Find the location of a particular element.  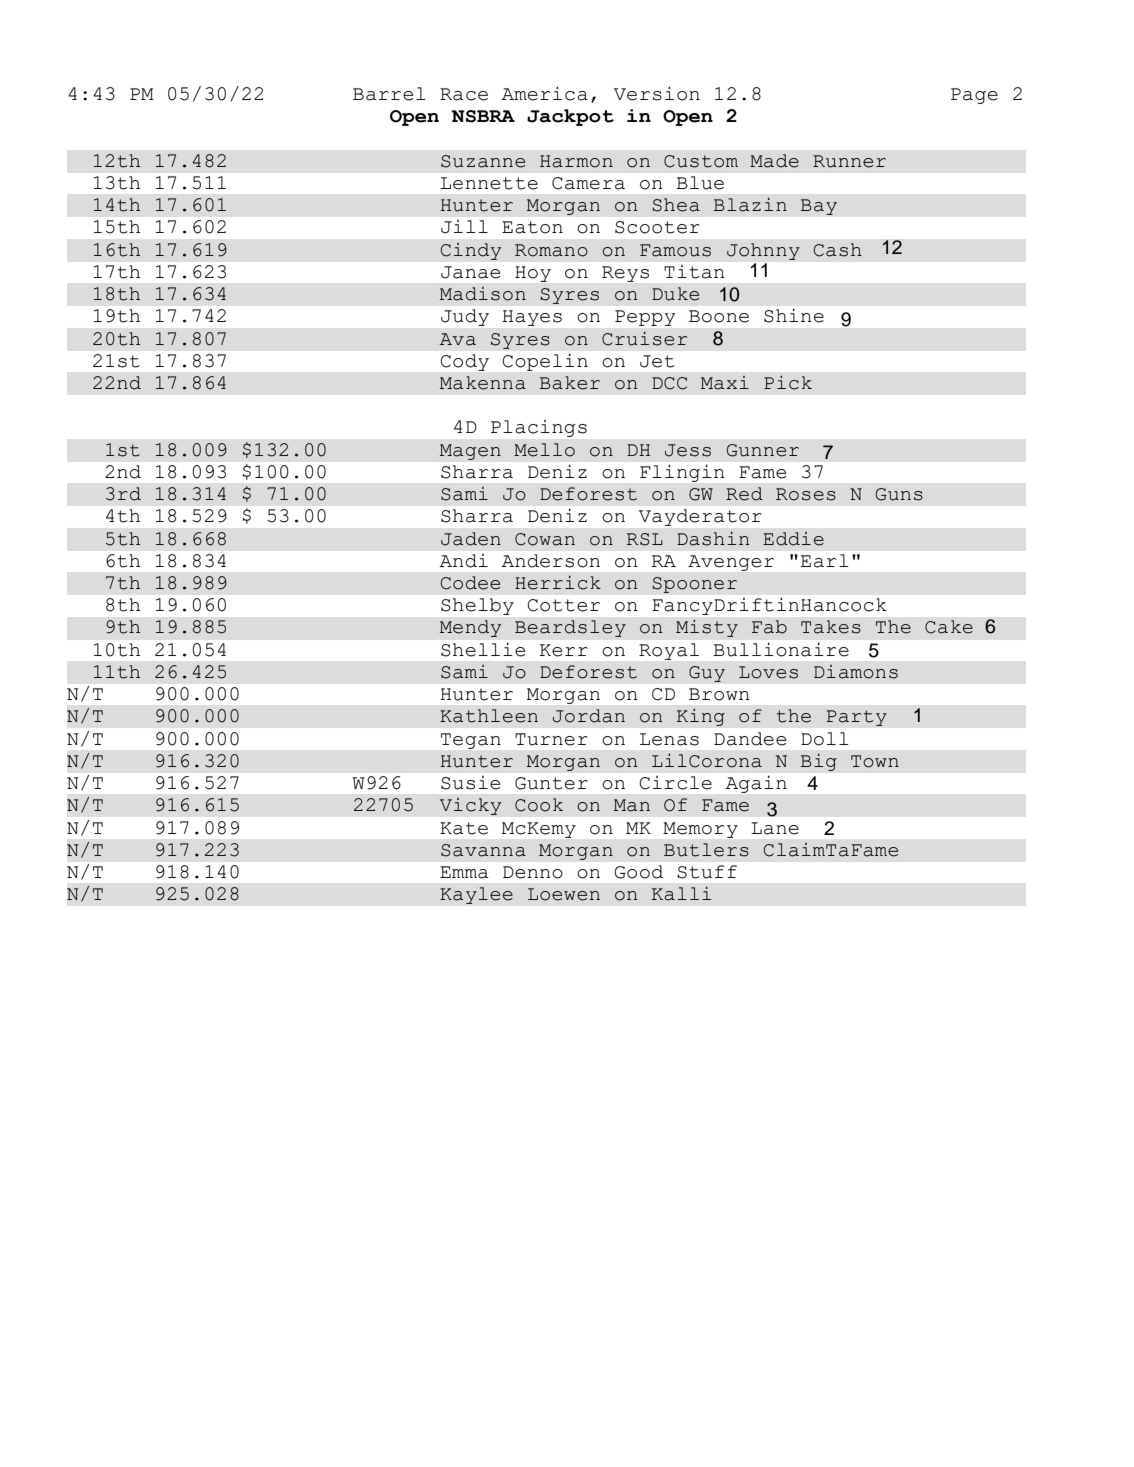

Shelby is located at coordinates (477, 606).
